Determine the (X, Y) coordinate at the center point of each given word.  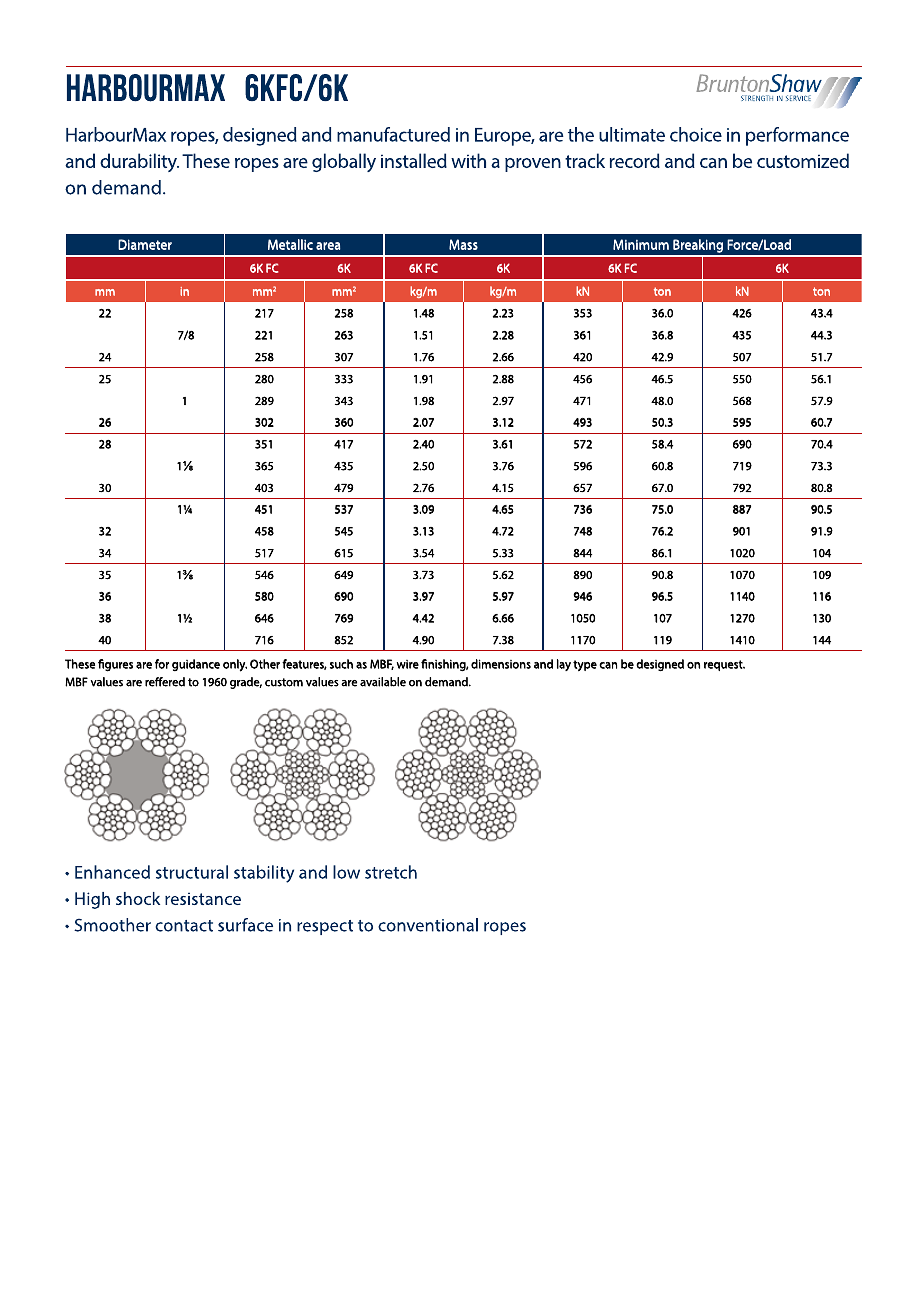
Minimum (641, 244)
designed (660, 665)
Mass (463, 244)
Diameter (145, 244)
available (383, 682)
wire (408, 664)
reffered (165, 682)
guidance (196, 665)
